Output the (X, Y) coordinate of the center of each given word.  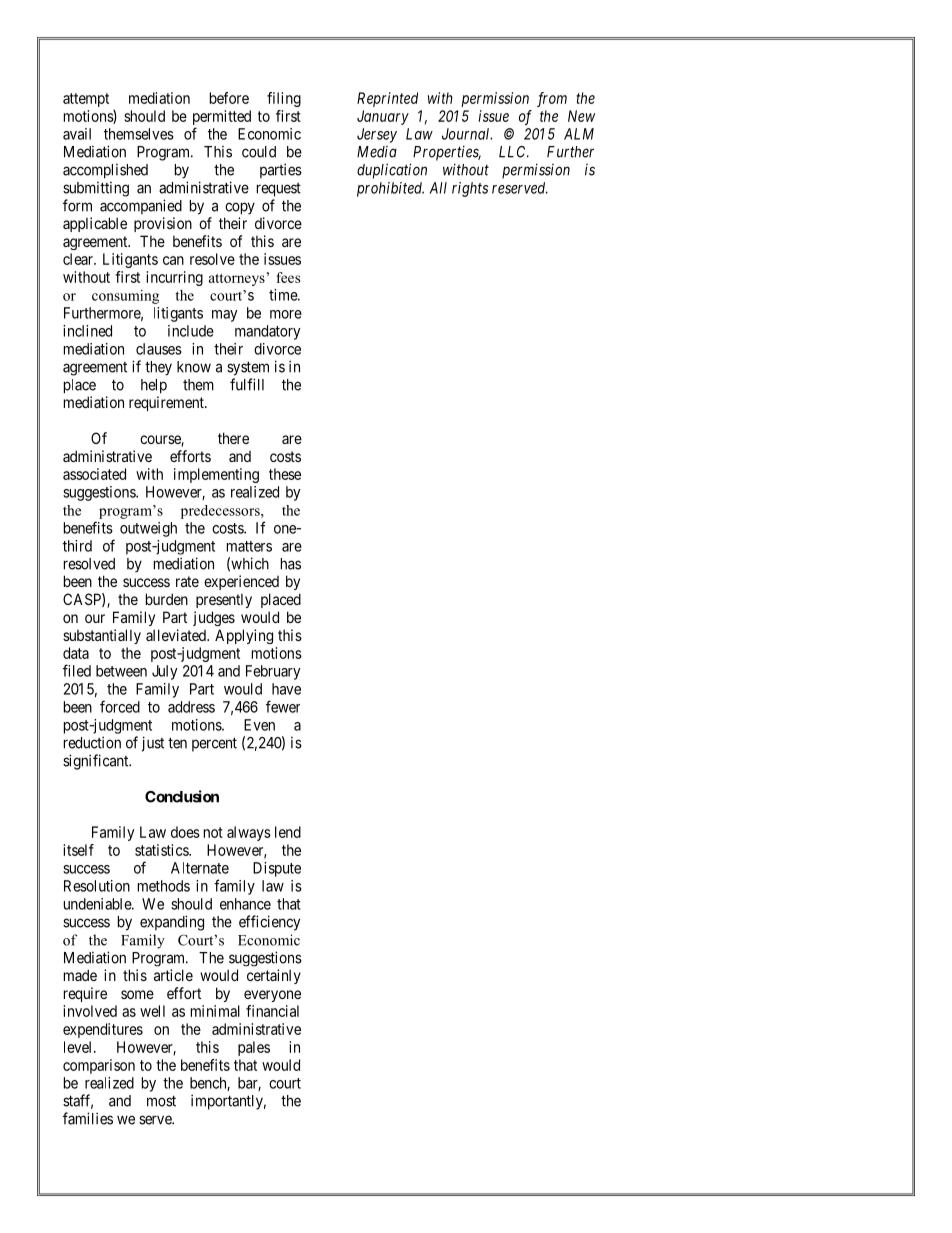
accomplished (105, 171)
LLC (514, 152)
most (161, 1101)
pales (254, 1048)
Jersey (377, 135)
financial (272, 1011)
